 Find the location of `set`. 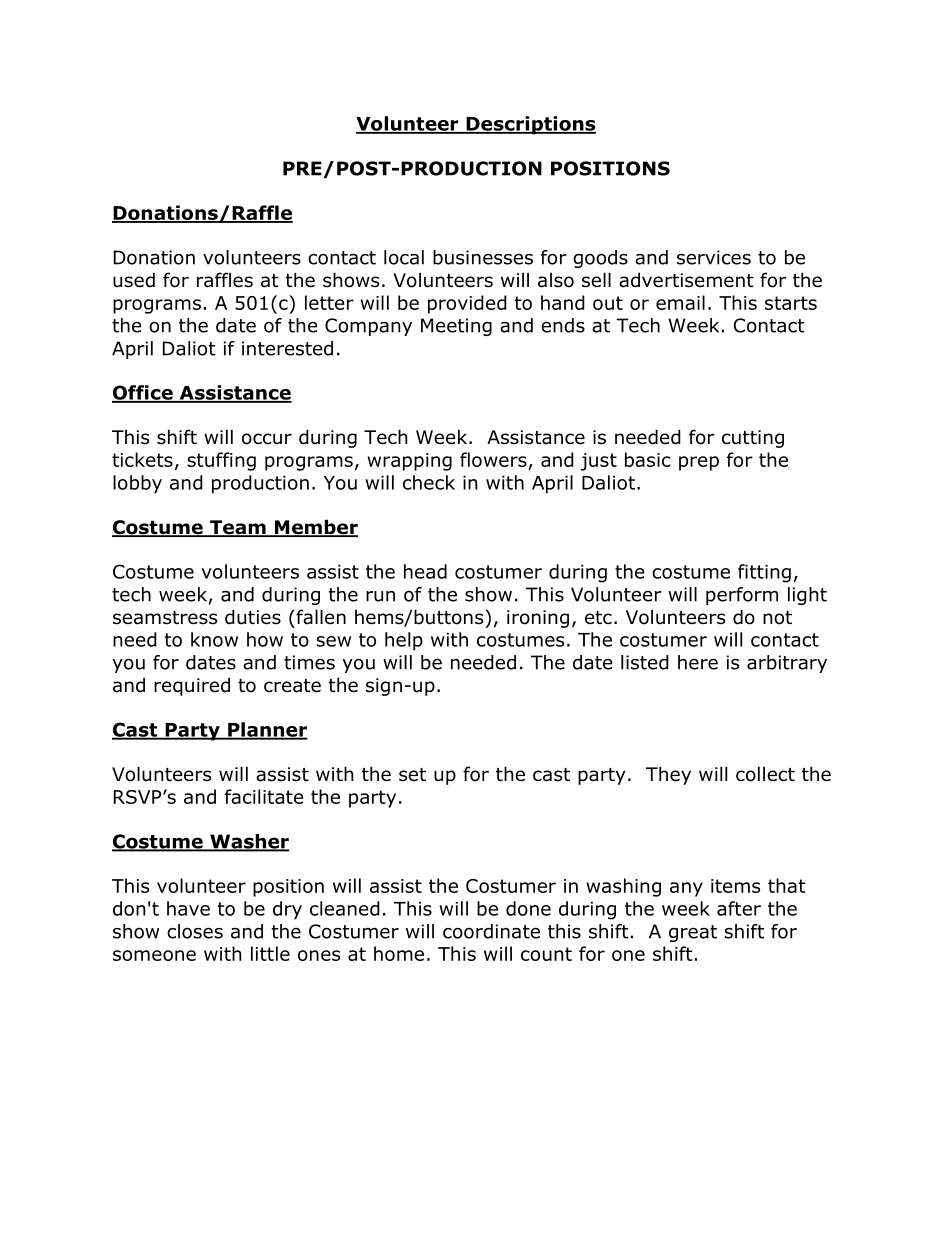

set is located at coordinates (412, 775).
